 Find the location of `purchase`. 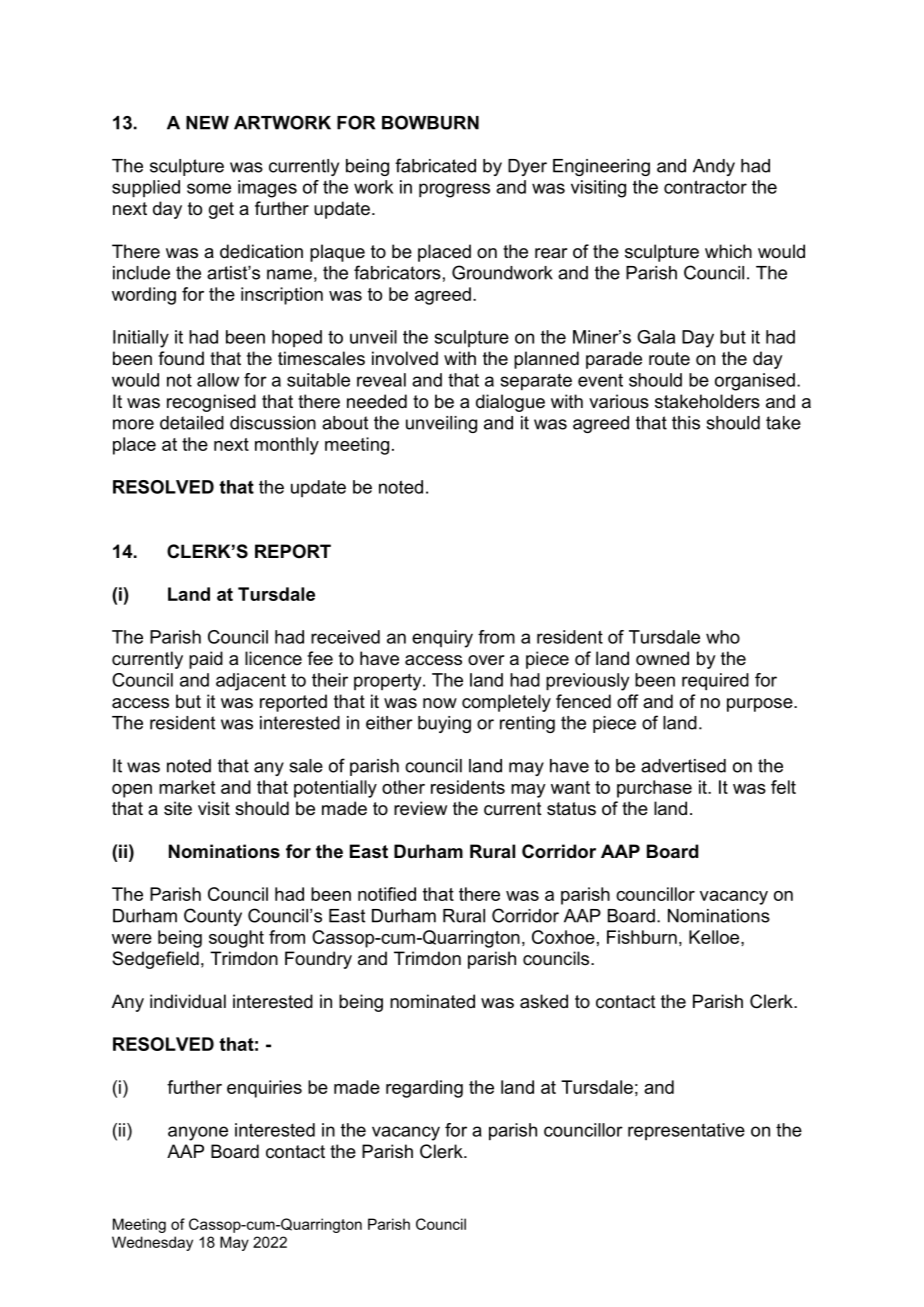

purchase is located at coordinates (654, 789).
